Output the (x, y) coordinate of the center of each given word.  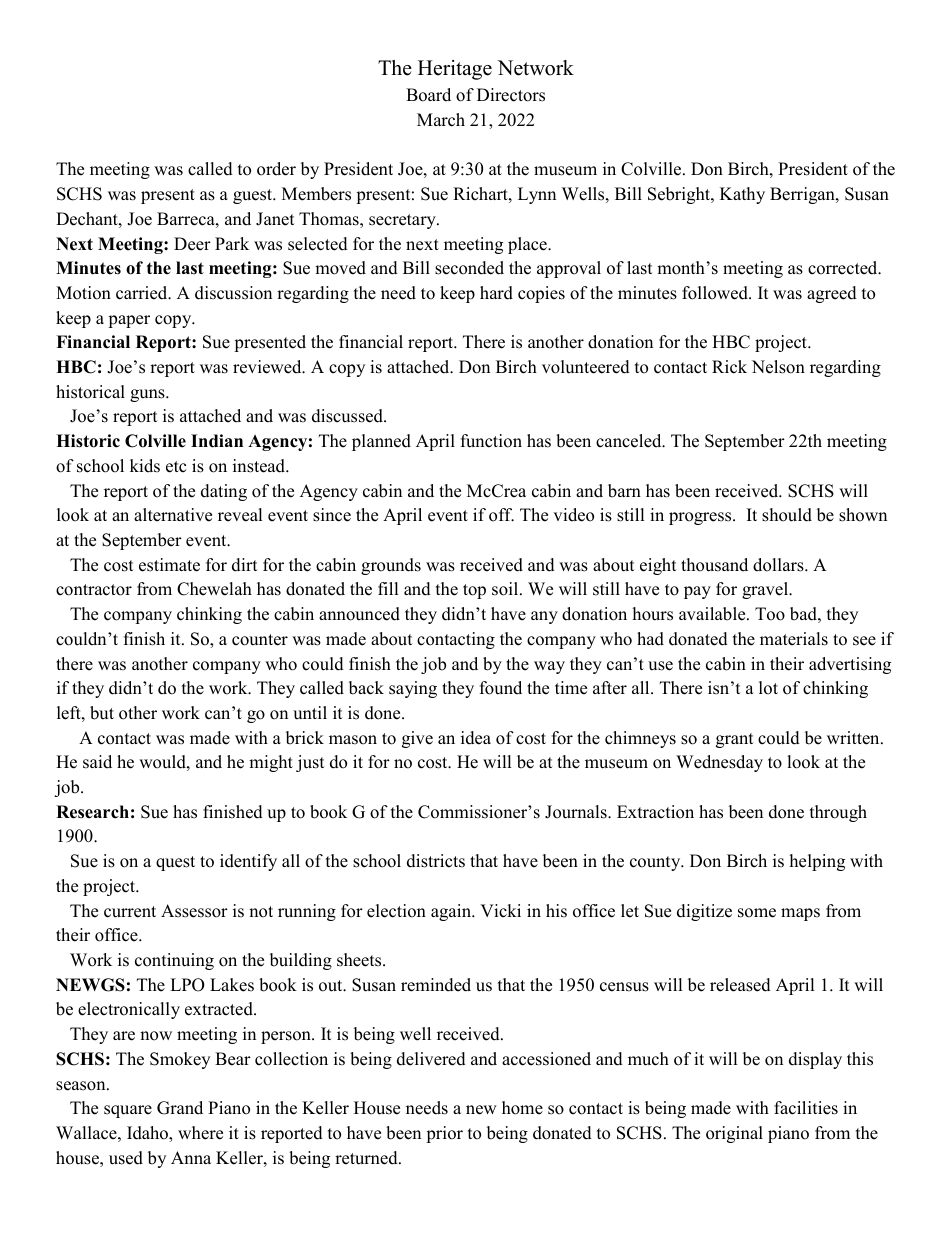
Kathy (742, 195)
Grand (180, 1108)
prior (444, 1134)
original (734, 1134)
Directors (511, 95)
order (276, 169)
